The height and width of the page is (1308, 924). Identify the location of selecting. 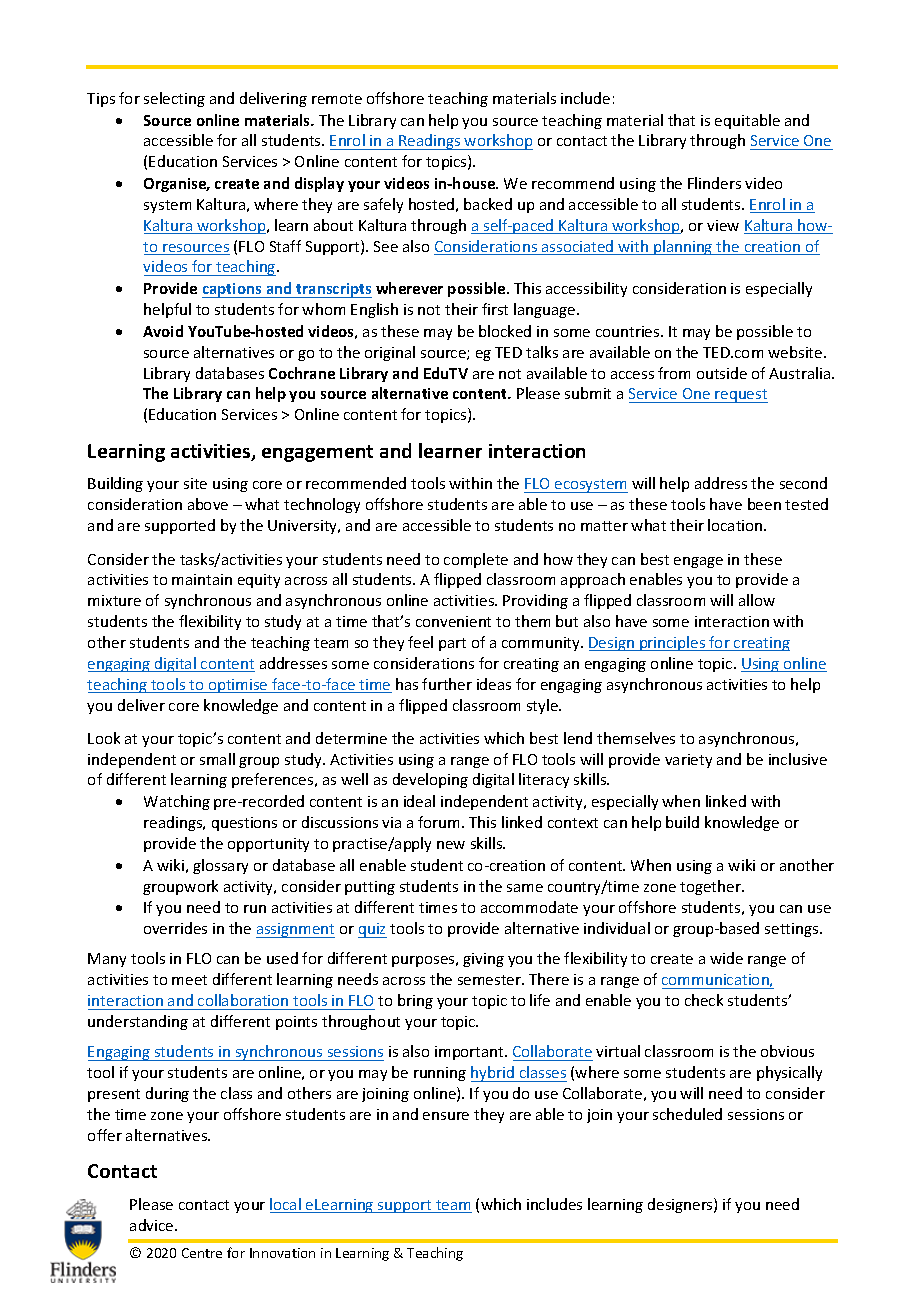
(174, 99).
